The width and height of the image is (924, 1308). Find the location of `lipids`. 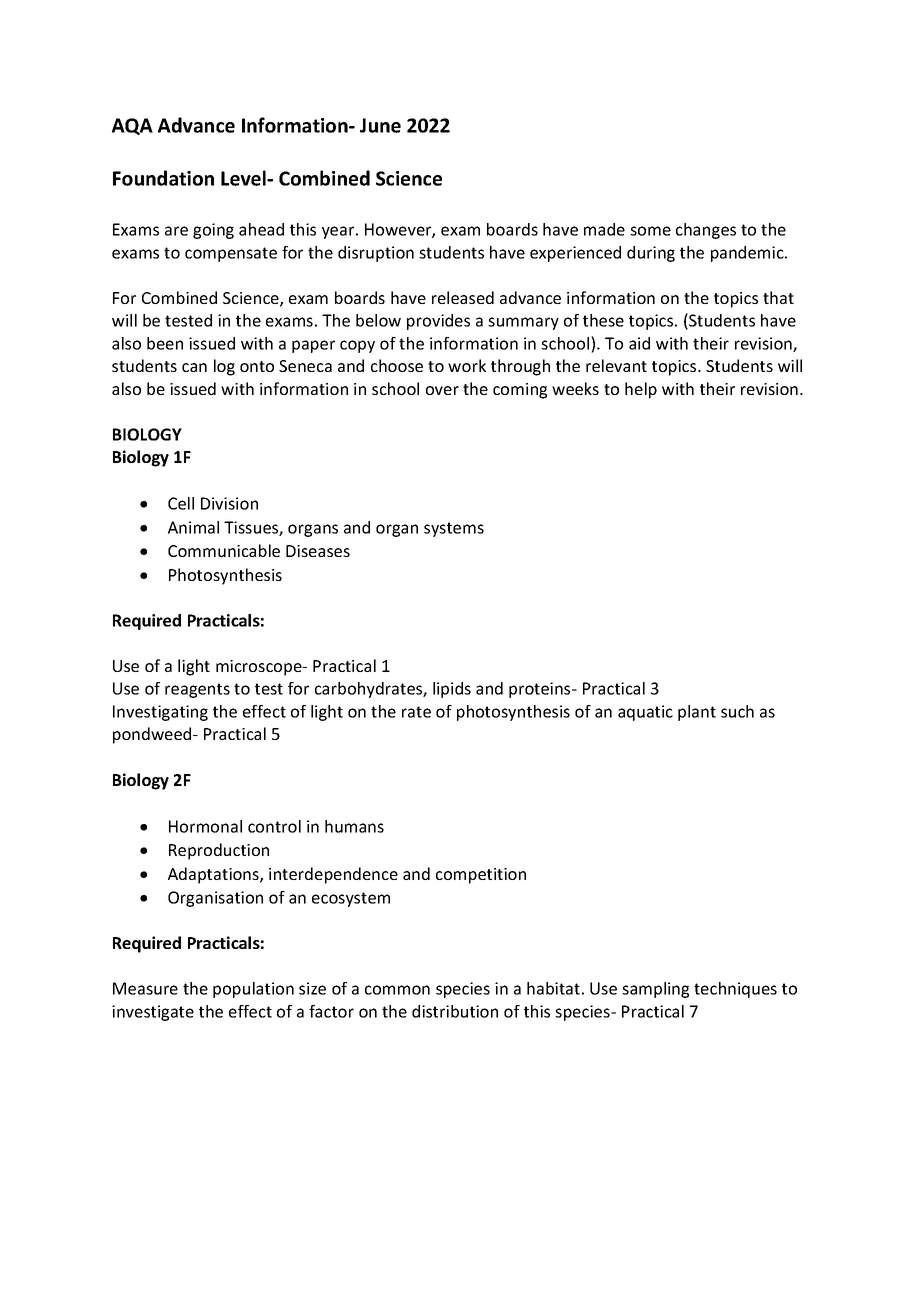

lipids is located at coordinates (452, 690).
